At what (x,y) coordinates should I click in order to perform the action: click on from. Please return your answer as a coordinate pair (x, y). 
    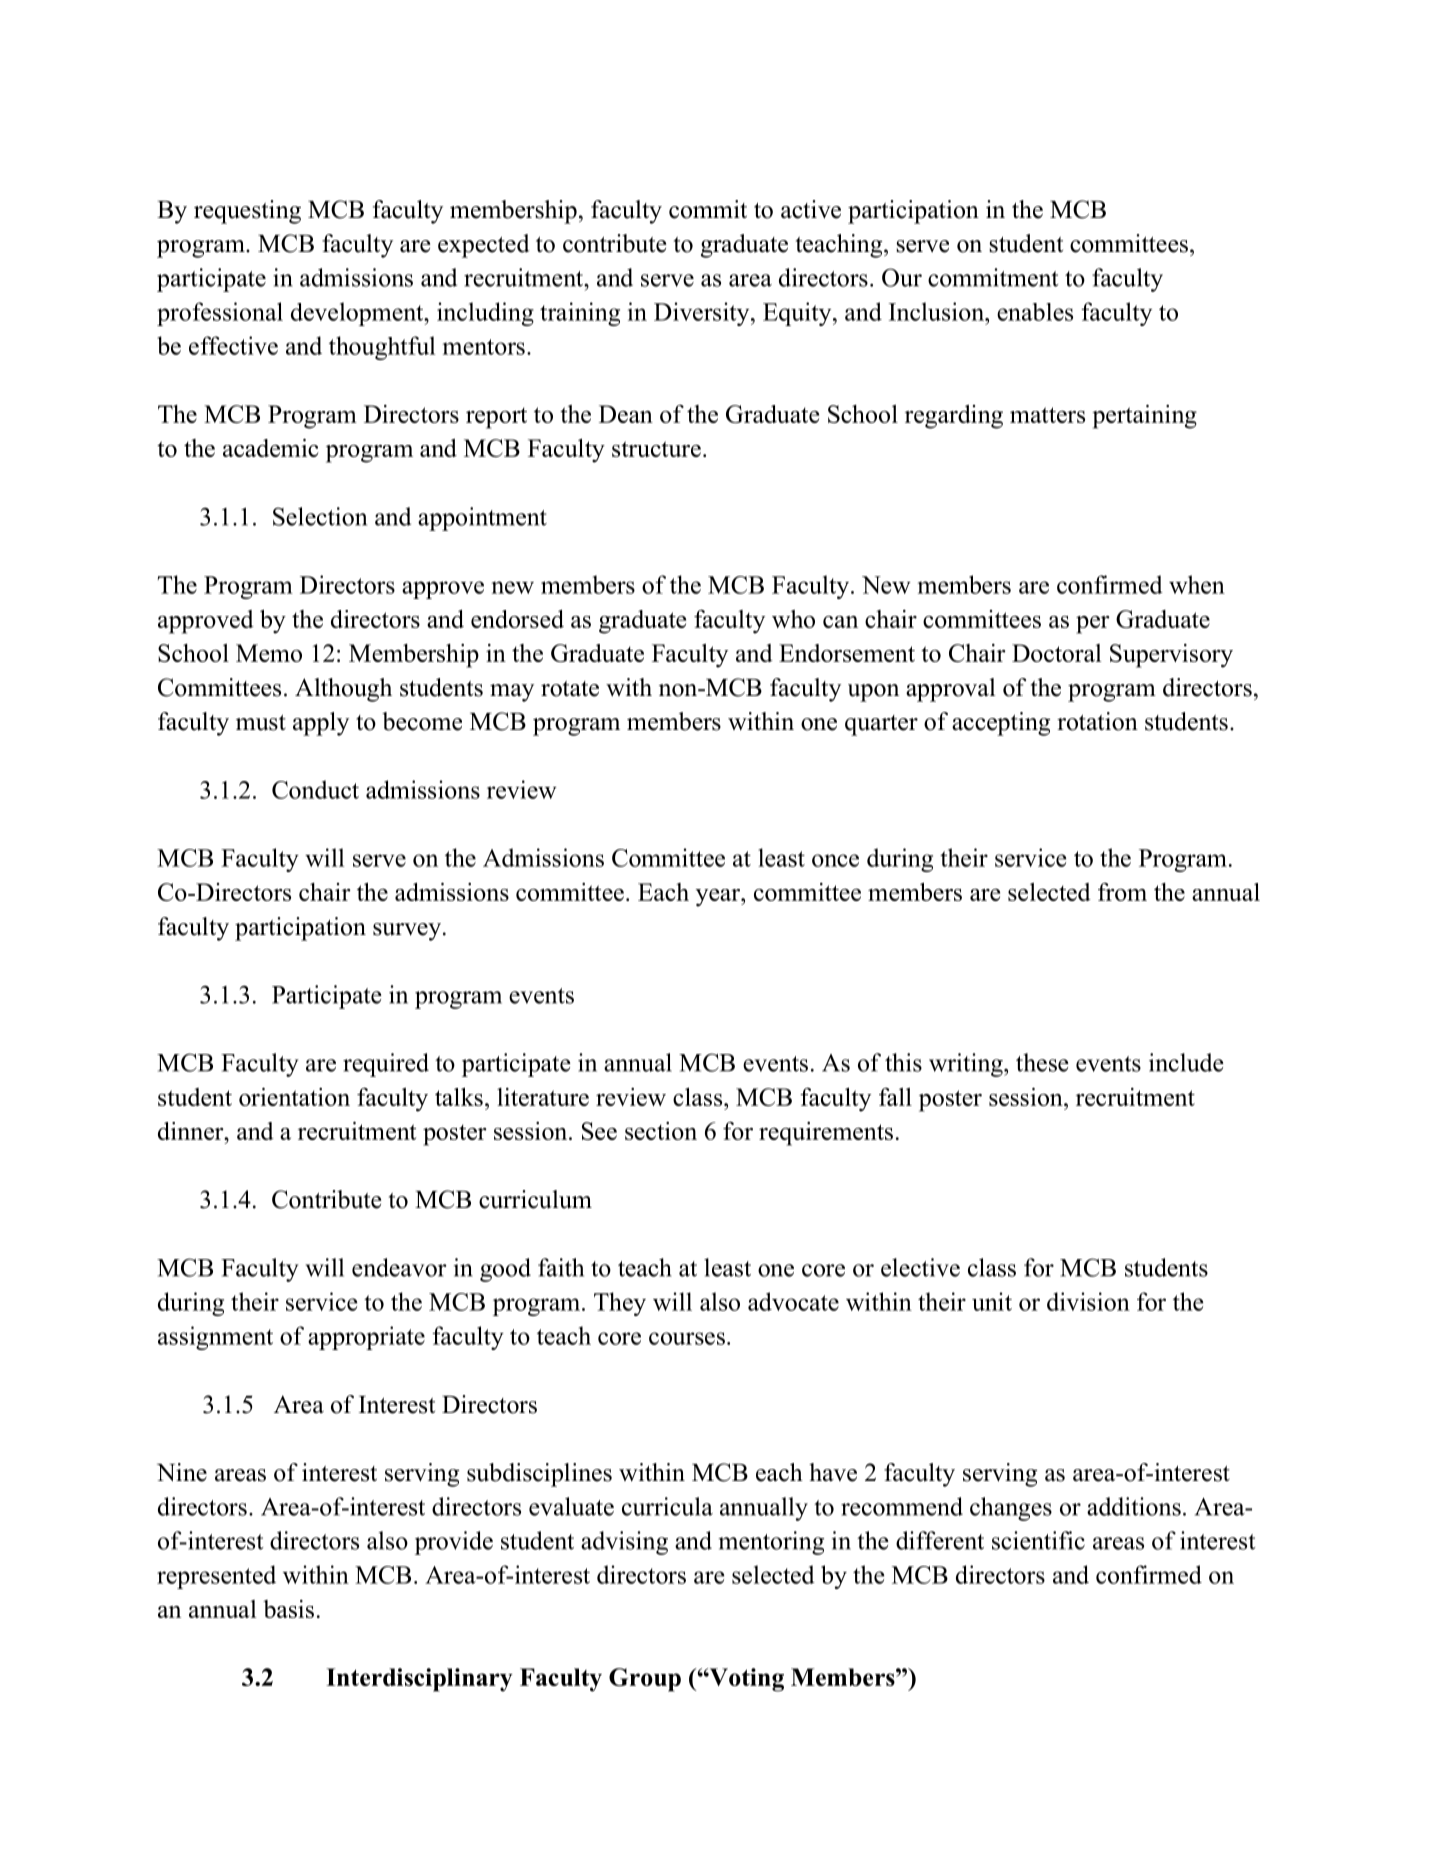
    Looking at the image, I should click on (1122, 892).
